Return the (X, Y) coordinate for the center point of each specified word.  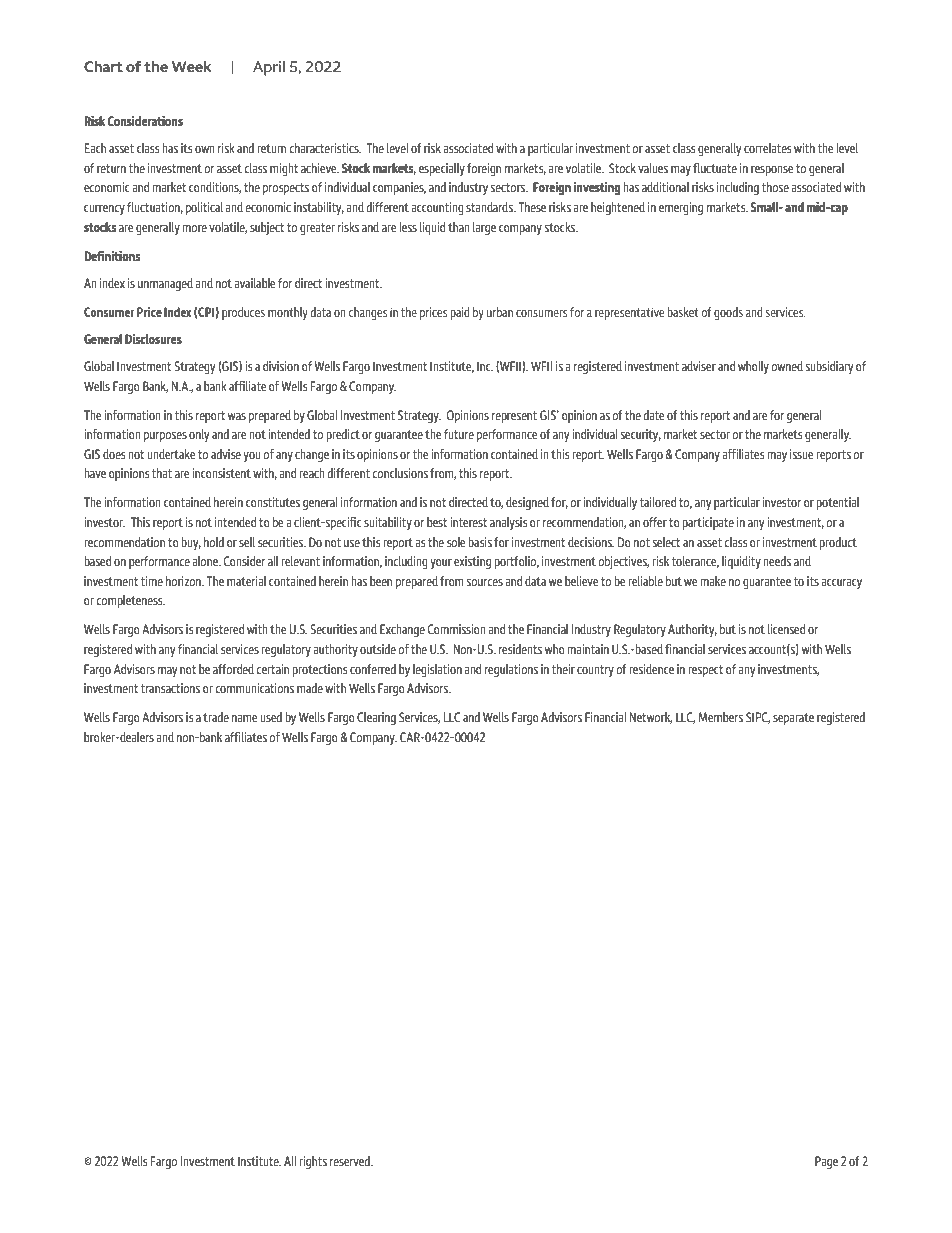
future (459, 434)
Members (720, 717)
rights (313, 1163)
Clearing (376, 719)
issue (801, 454)
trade (216, 717)
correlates (767, 148)
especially (442, 170)
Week (192, 67)
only (199, 436)
